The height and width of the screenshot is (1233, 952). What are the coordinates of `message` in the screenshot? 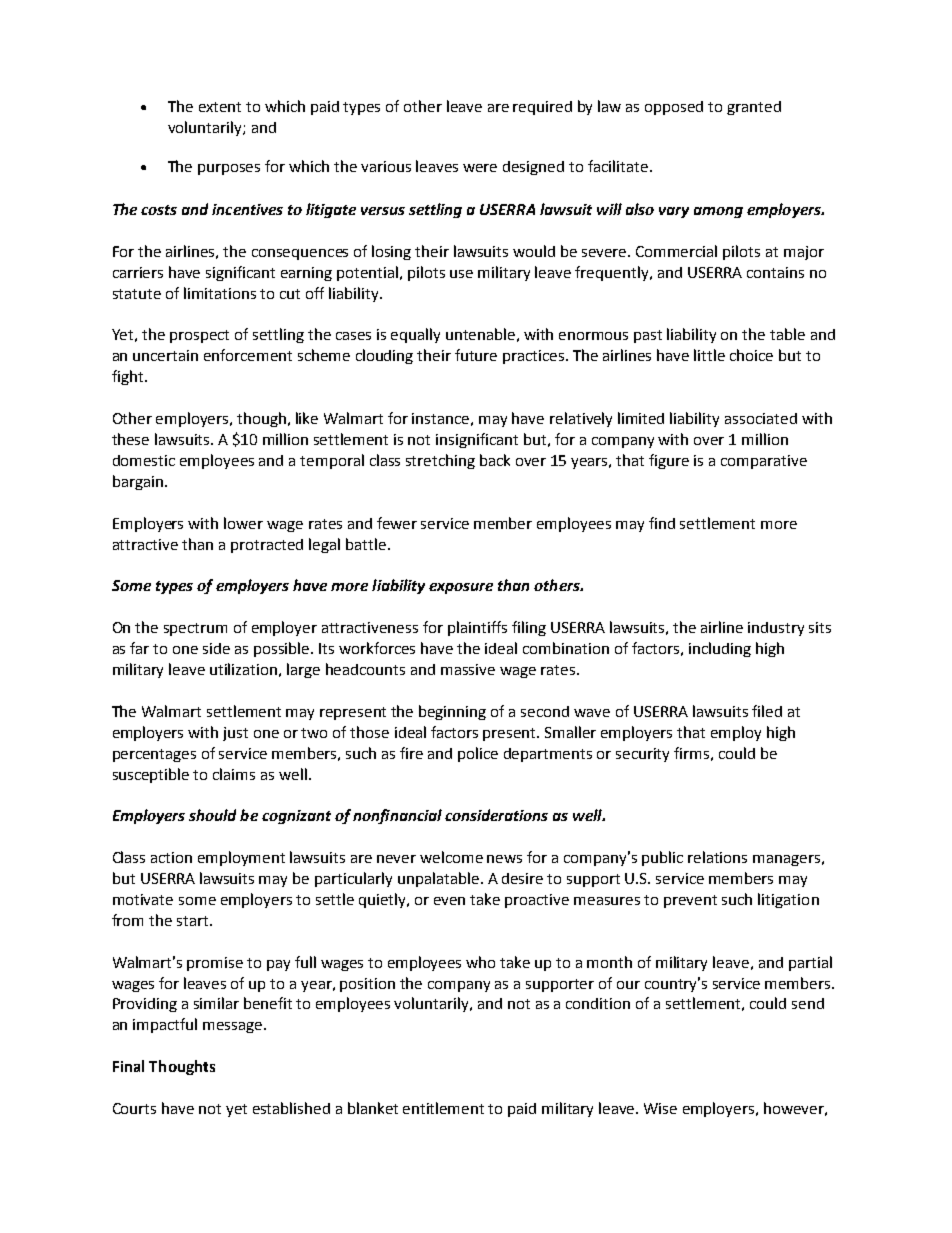 It's located at (234, 1027).
